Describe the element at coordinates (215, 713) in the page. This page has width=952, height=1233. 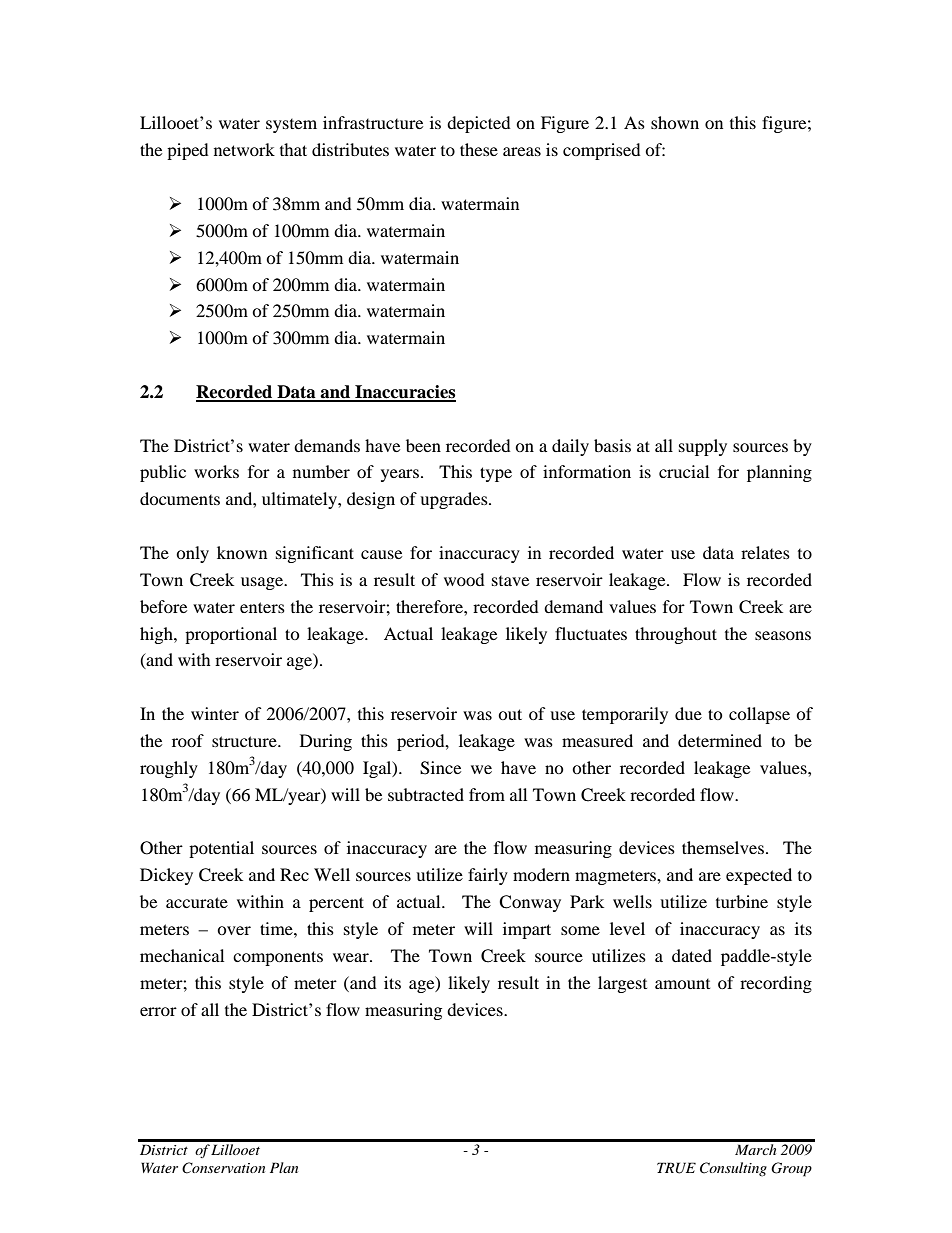
I see `winter` at that location.
